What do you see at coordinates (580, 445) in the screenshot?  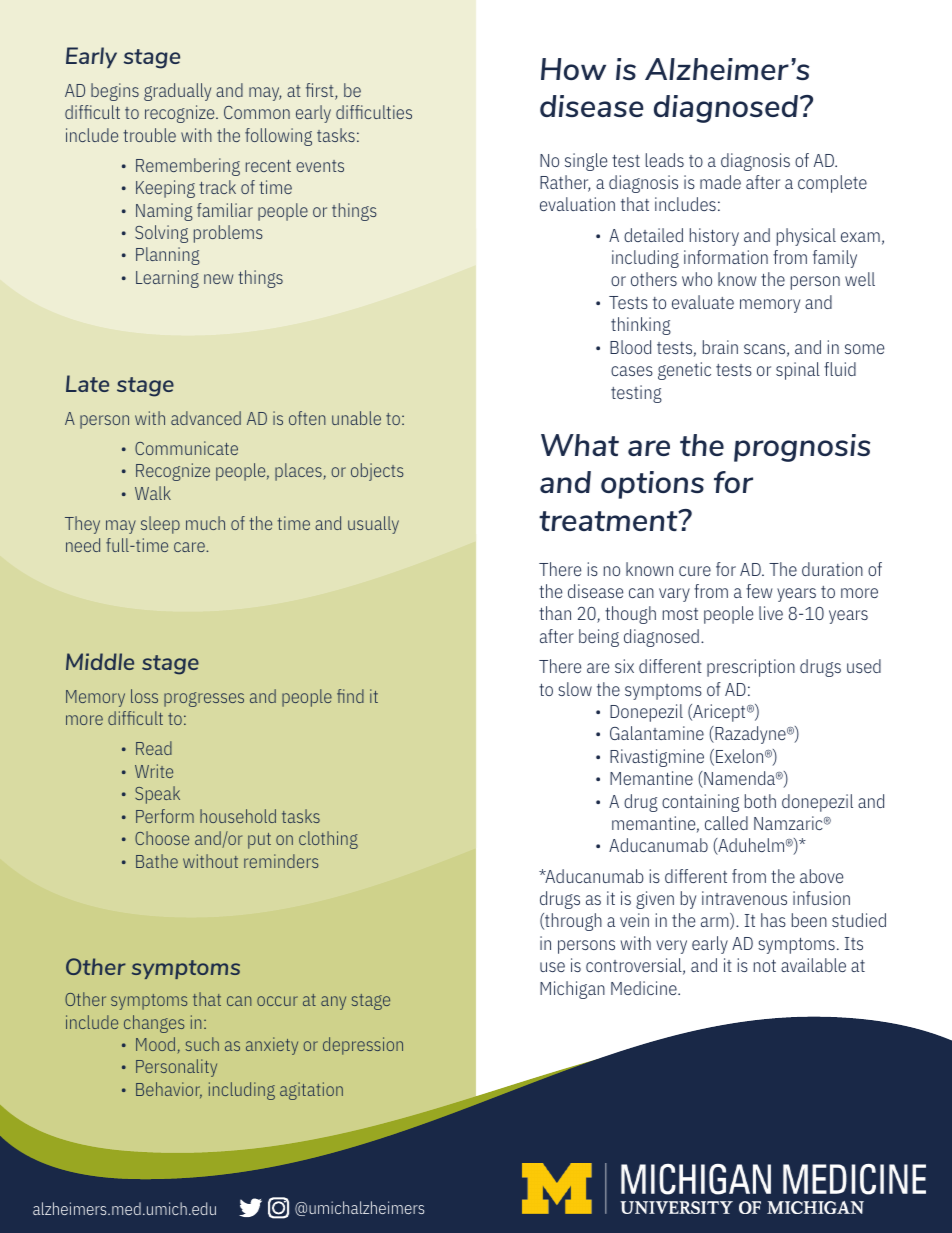 I see `What` at bounding box center [580, 445].
